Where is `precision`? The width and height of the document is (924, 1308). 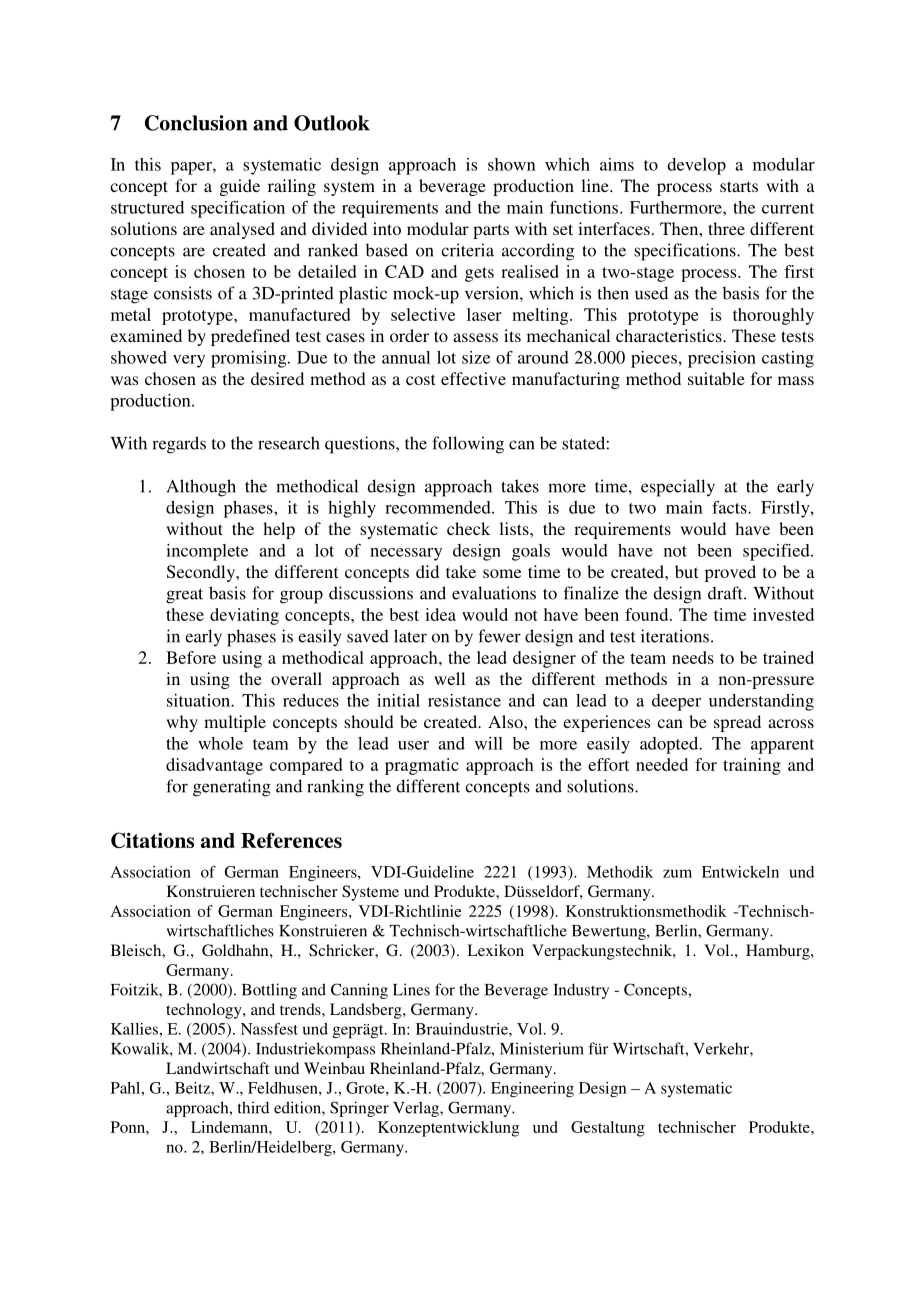
precision is located at coordinates (722, 359).
